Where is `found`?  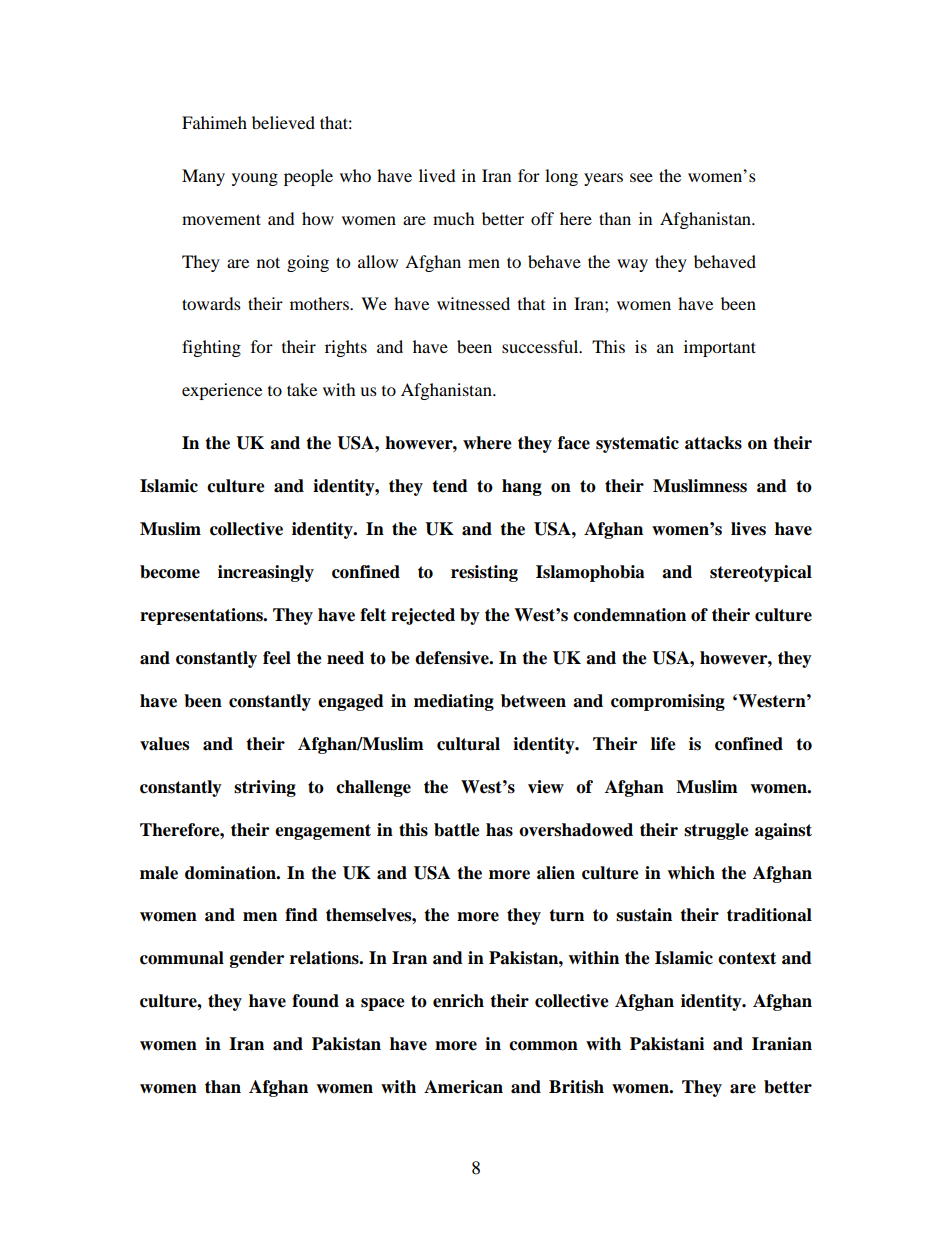
found is located at coordinates (315, 1001).
